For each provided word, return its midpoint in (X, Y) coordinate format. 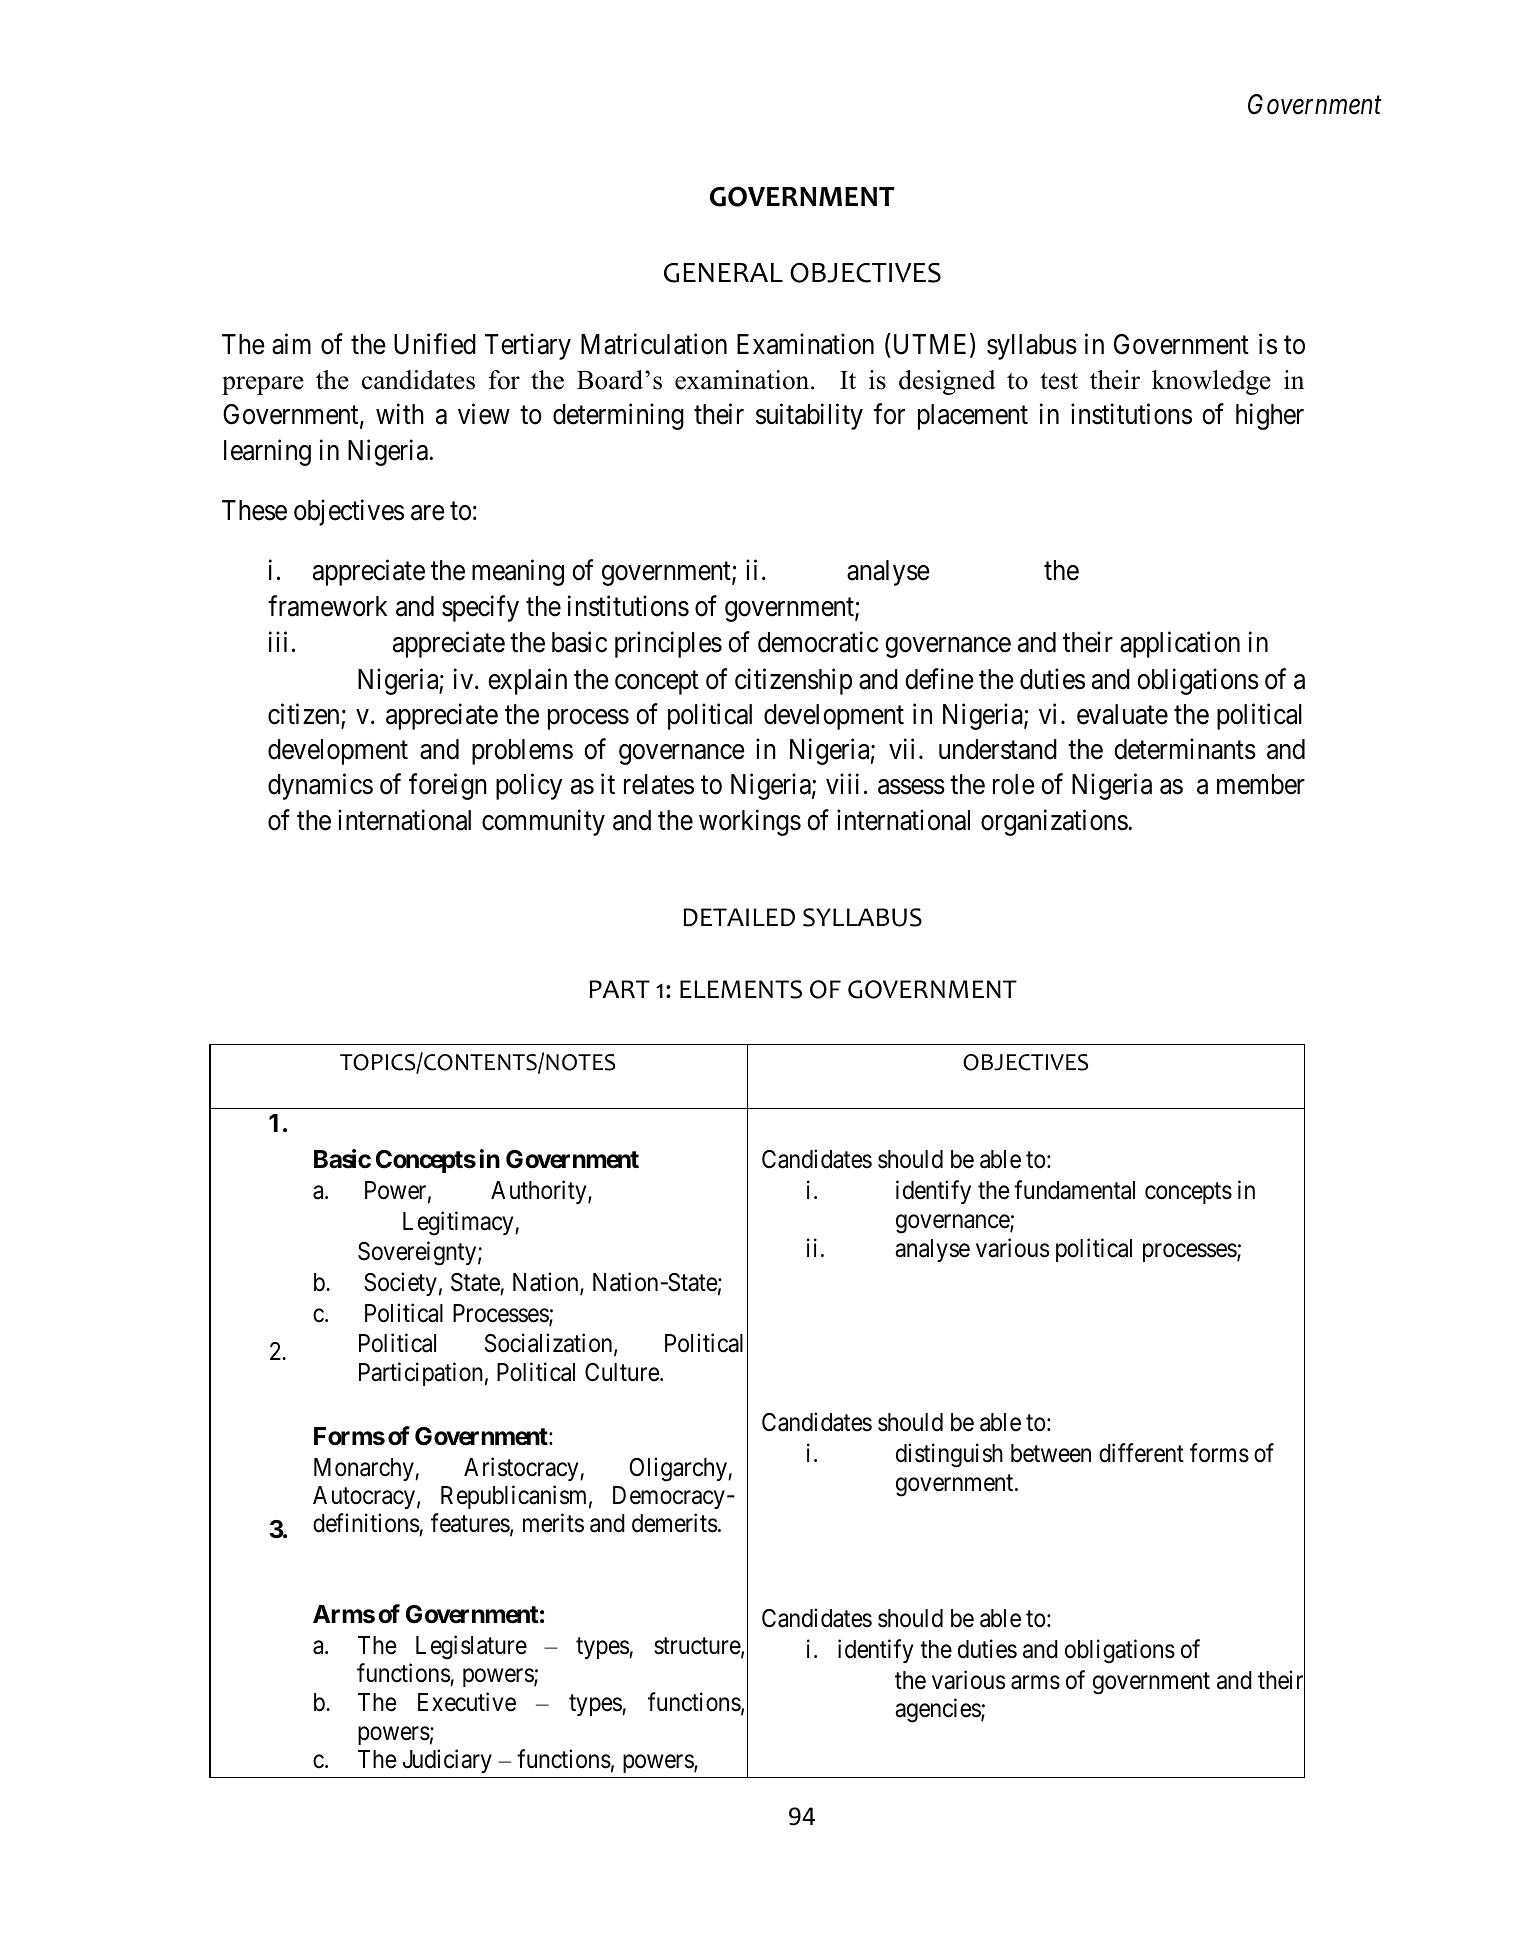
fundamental (1074, 1190)
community (543, 822)
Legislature (471, 1647)
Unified (435, 344)
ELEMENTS (741, 989)
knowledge (1211, 382)
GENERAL (723, 273)
